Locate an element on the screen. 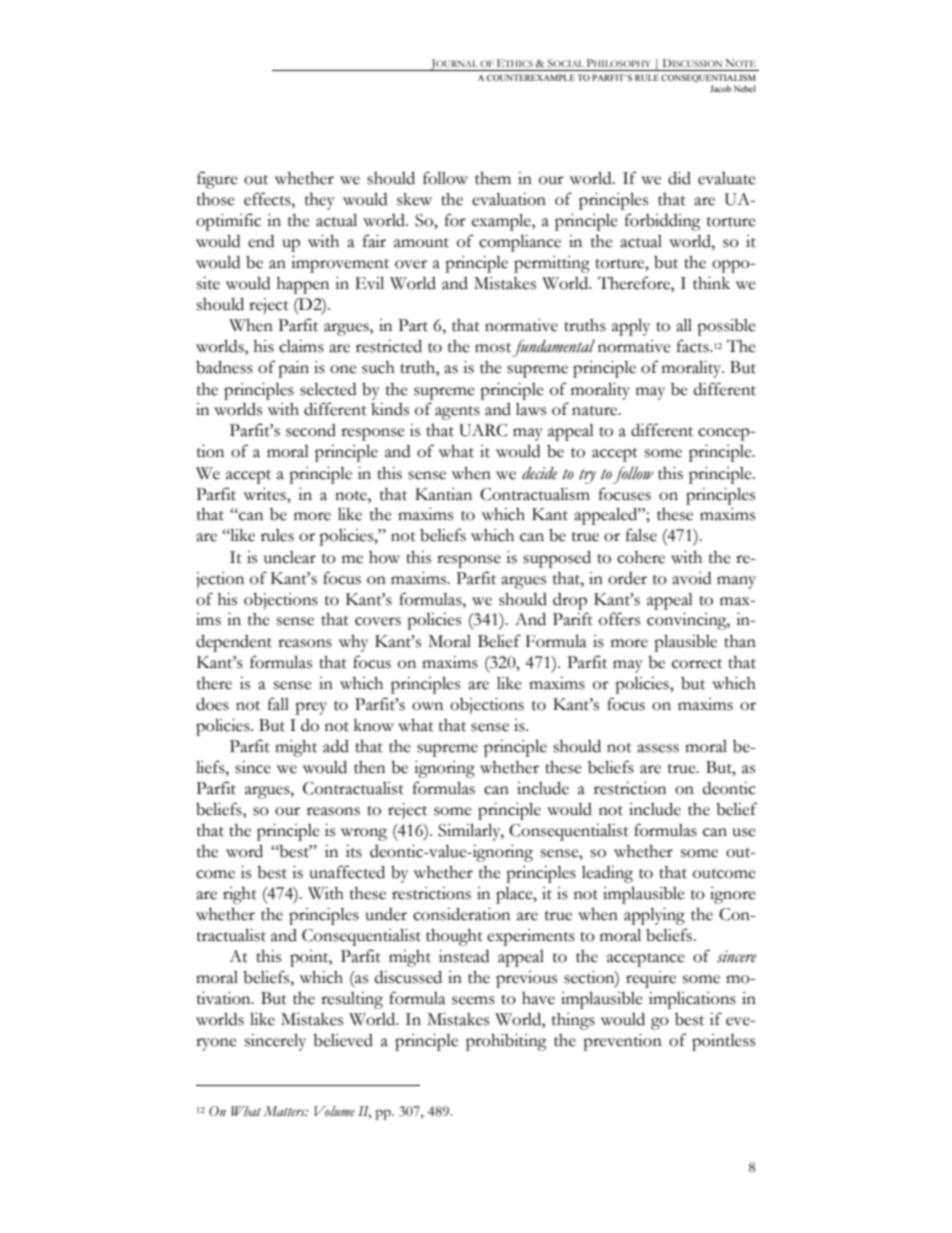 The height and width of the screenshot is (1233, 952). figure is located at coordinates (217, 180).
